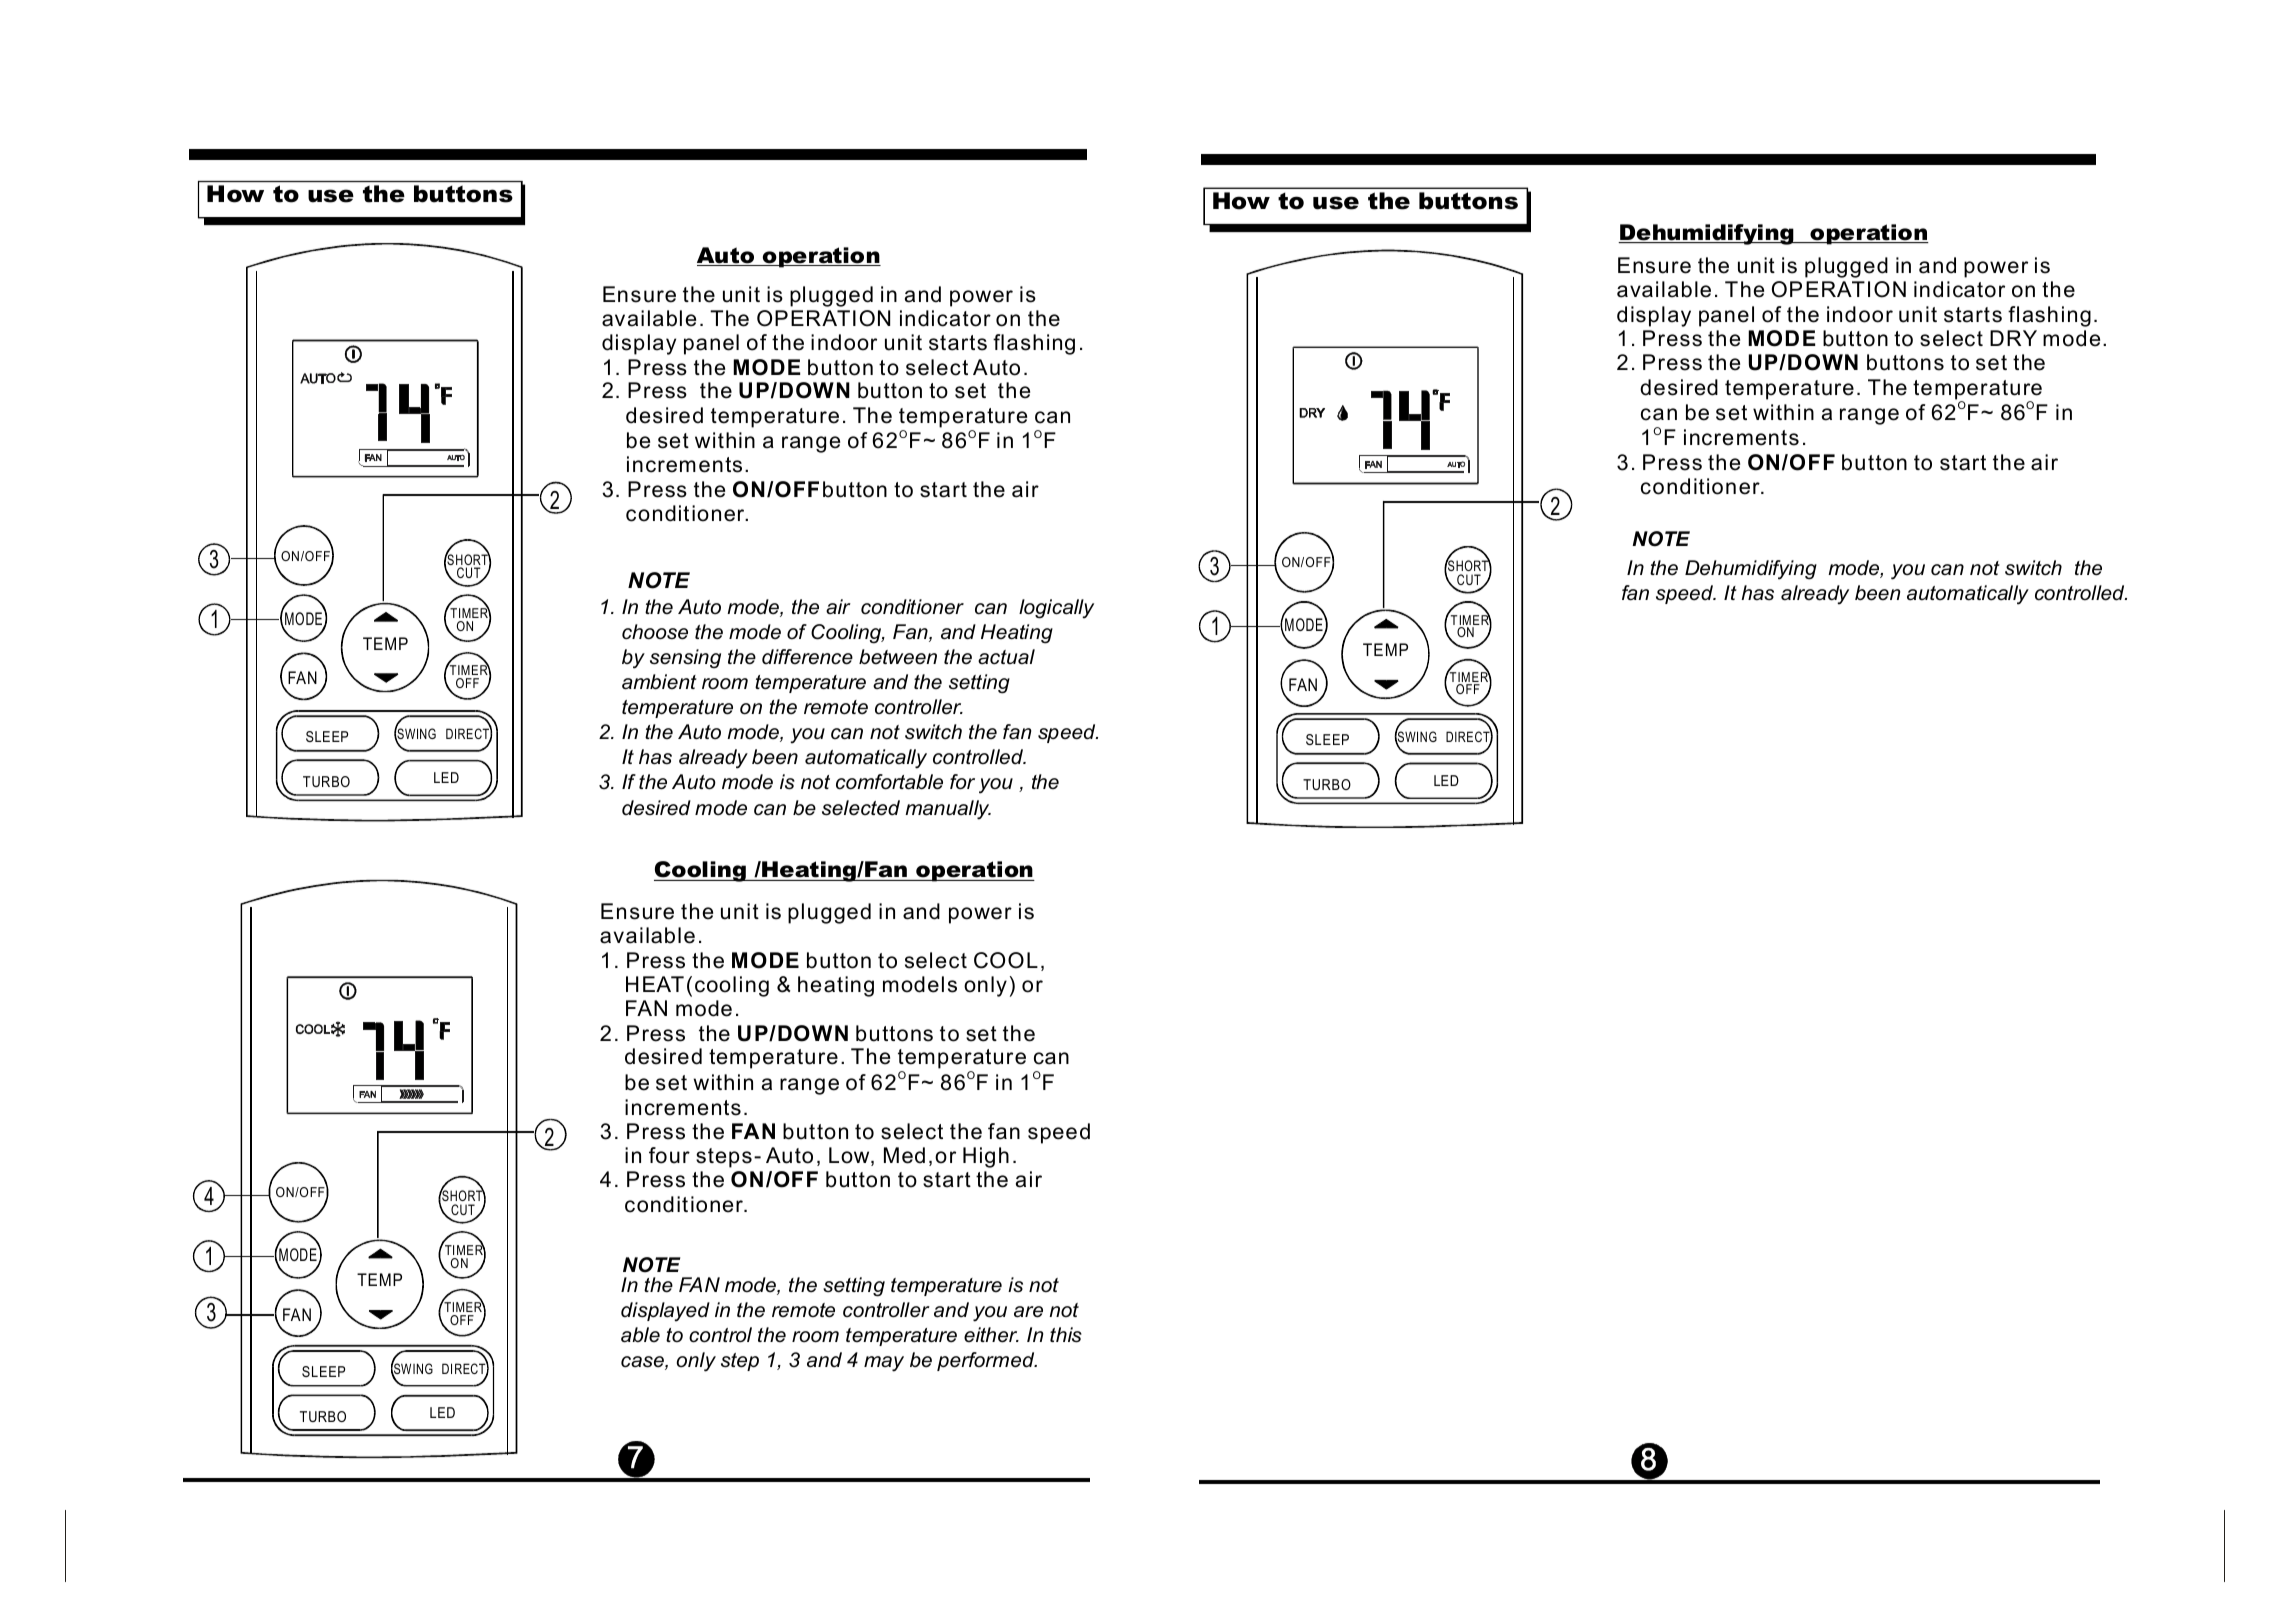  I want to click on either, so click(991, 1335).
